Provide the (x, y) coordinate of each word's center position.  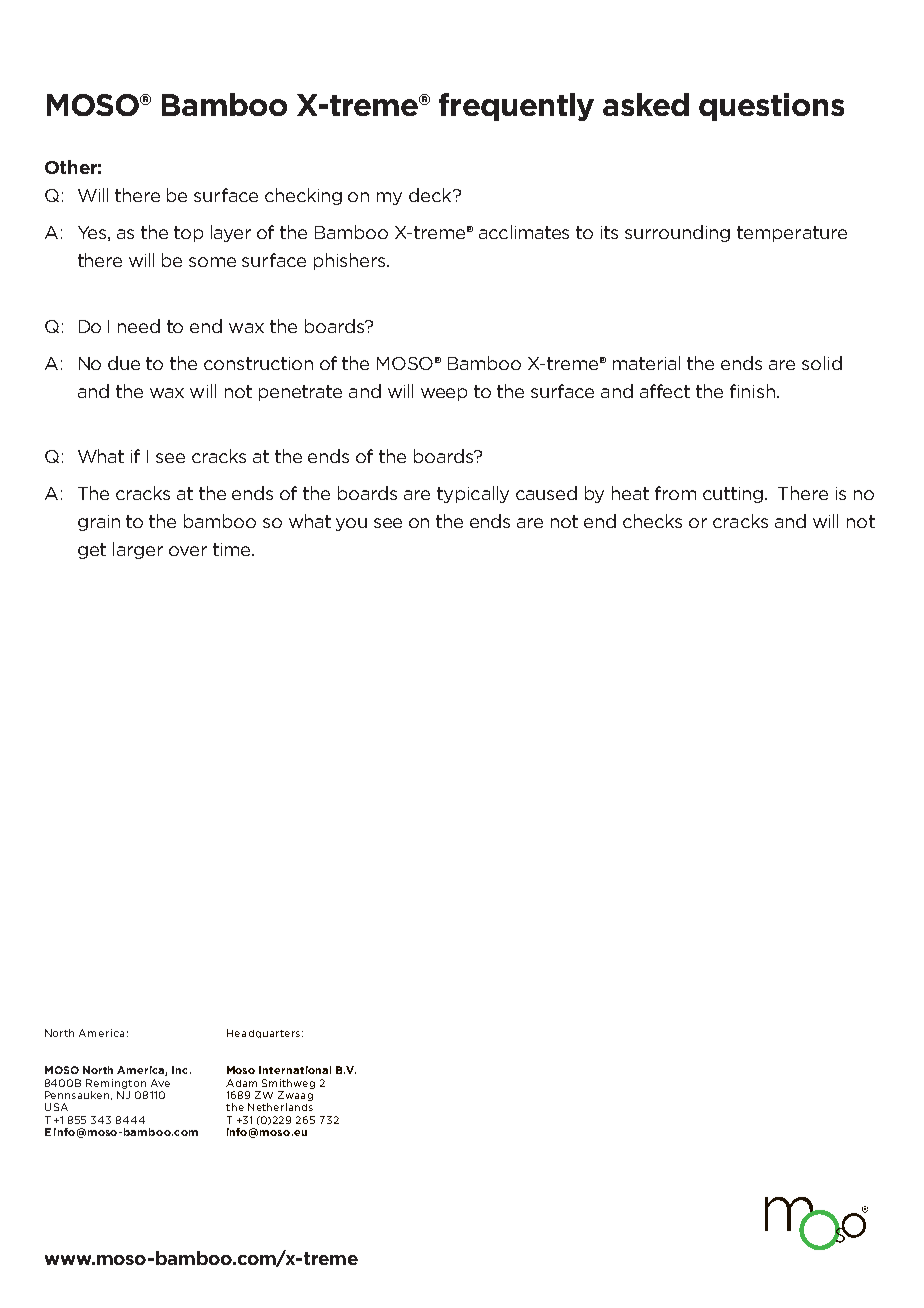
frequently (516, 107)
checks (652, 521)
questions (771, 107)
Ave (160, 1083)
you (351, 524)
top (188, 234)
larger (138, 550)
